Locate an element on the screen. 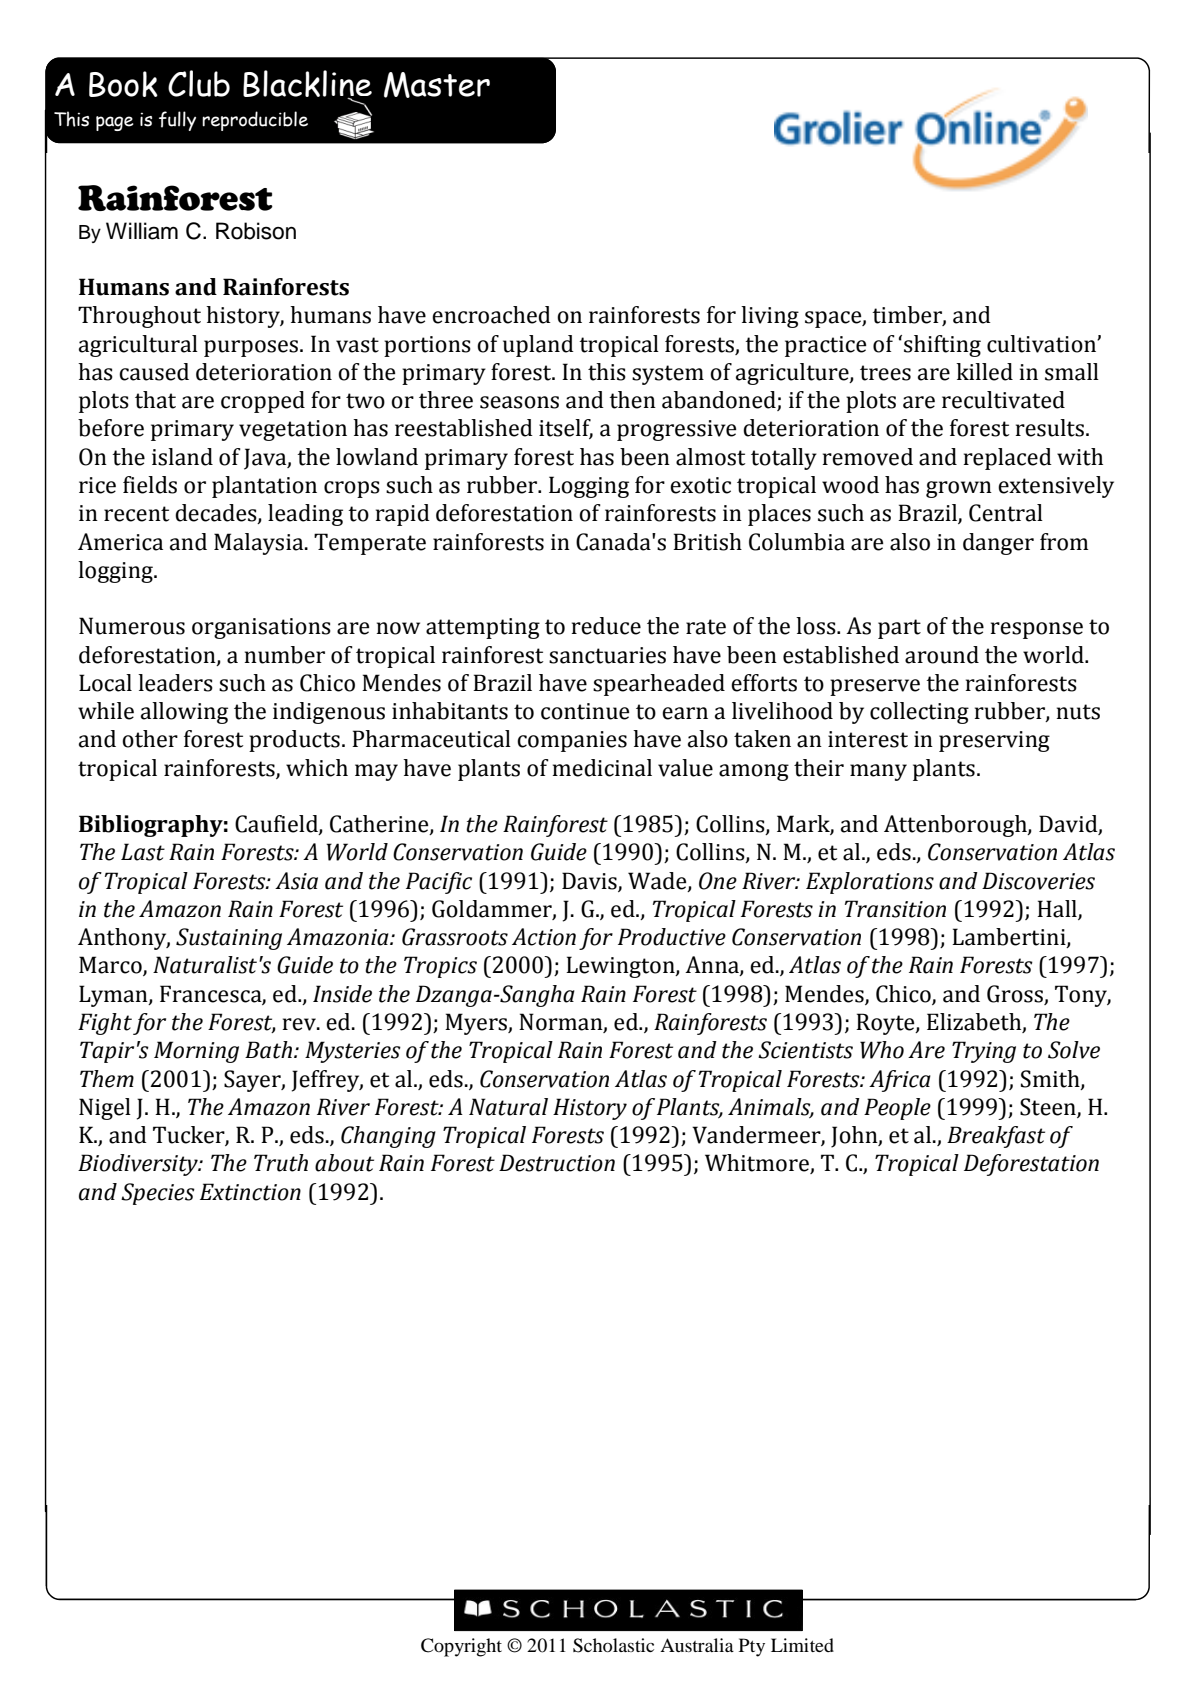  Breakfast is located at coordinates (996, 1137).
